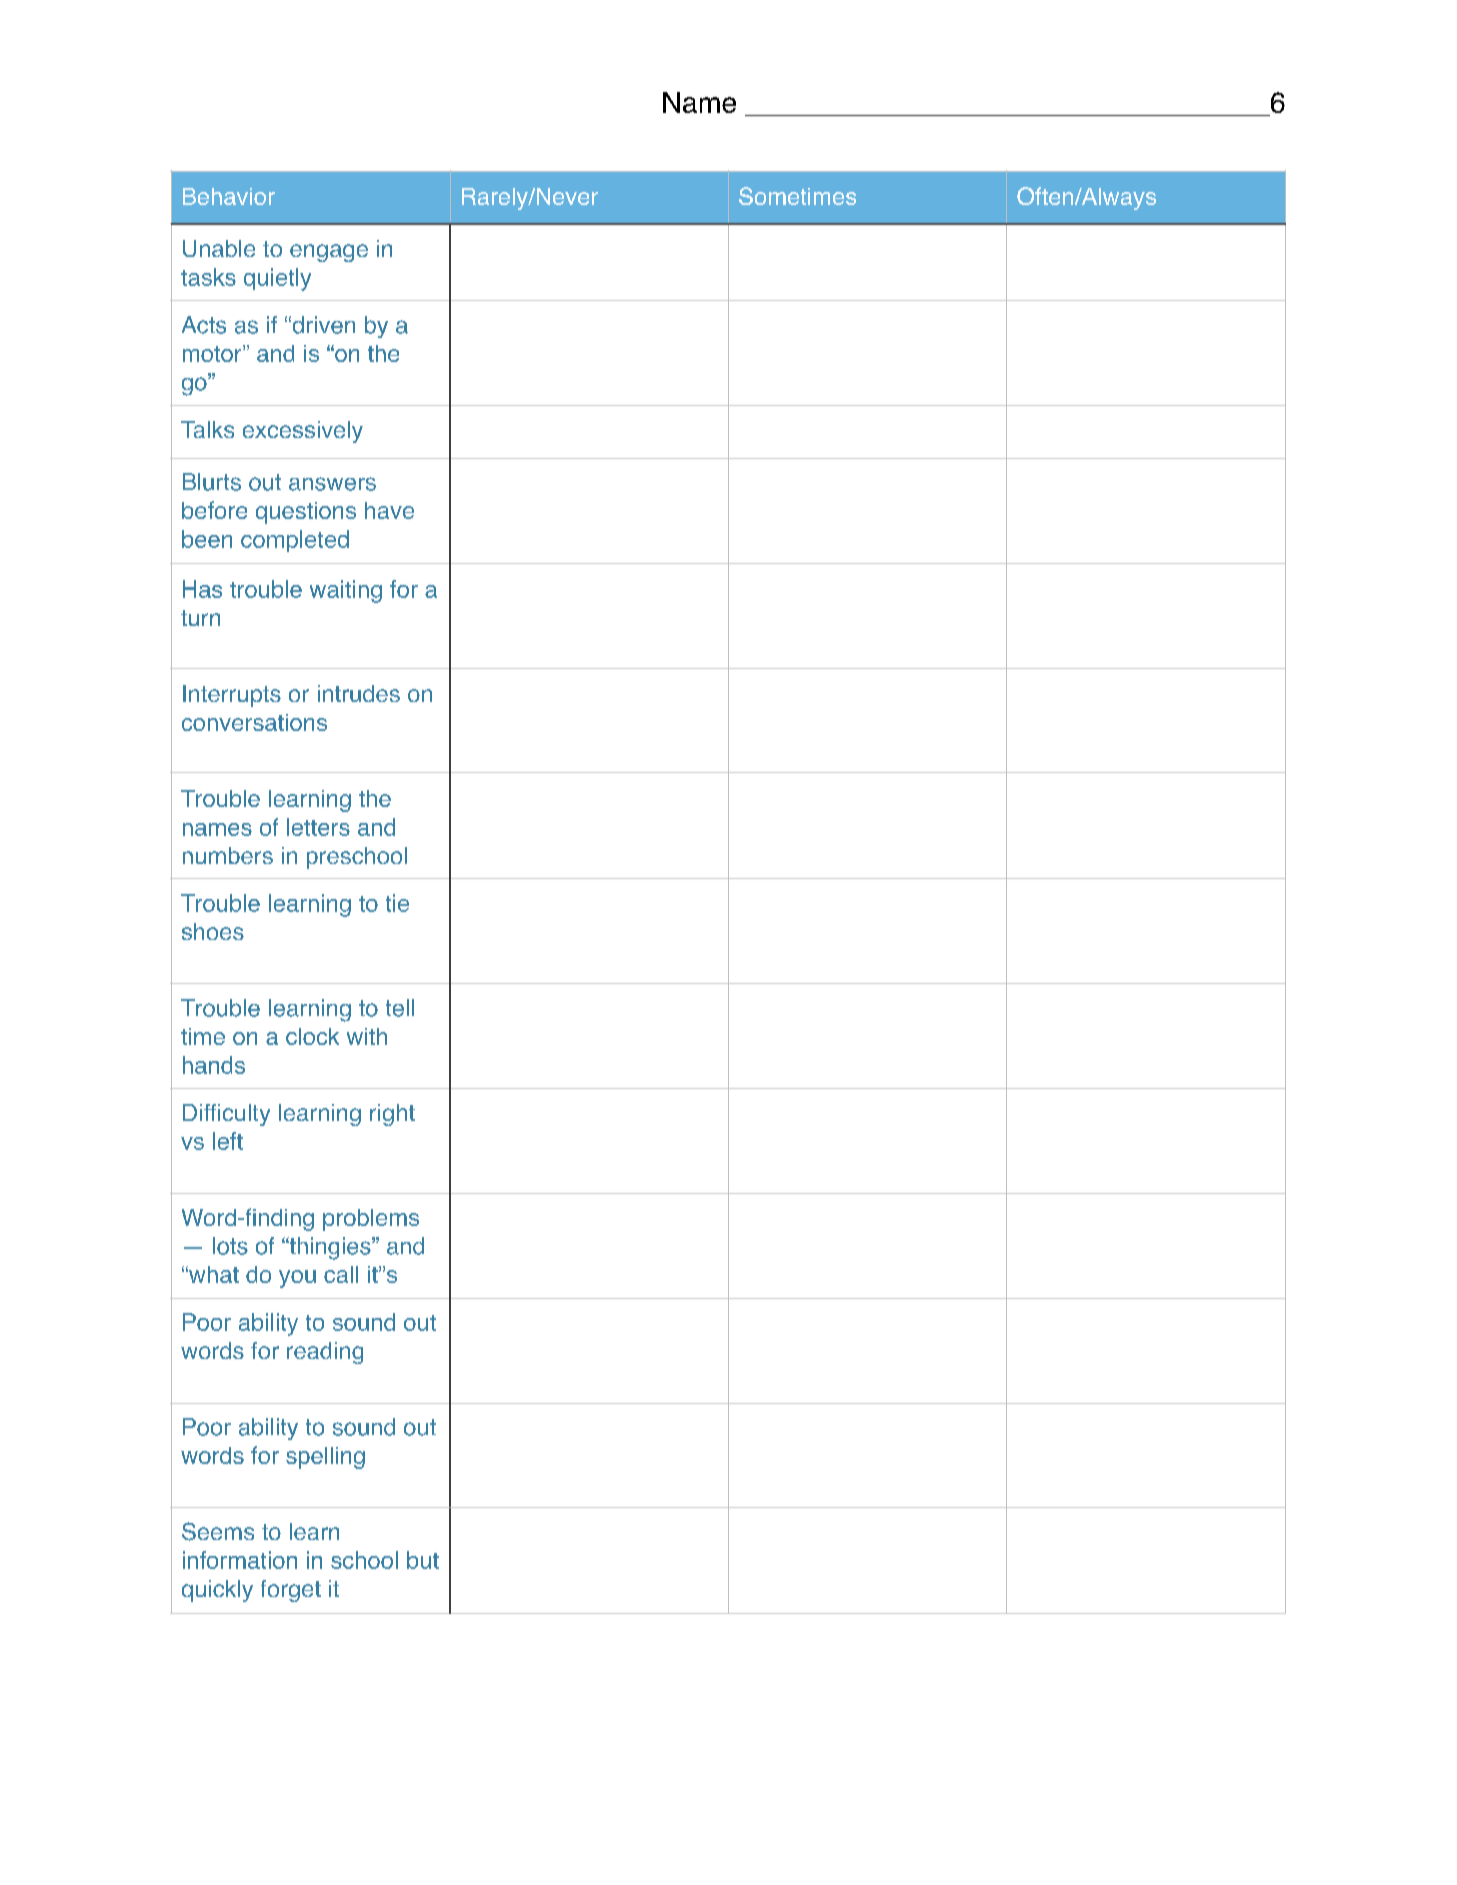 The image size is (1457, 1885). Describe the element at coordinates (219, 248) in the image. I see `Unable` at that location.
